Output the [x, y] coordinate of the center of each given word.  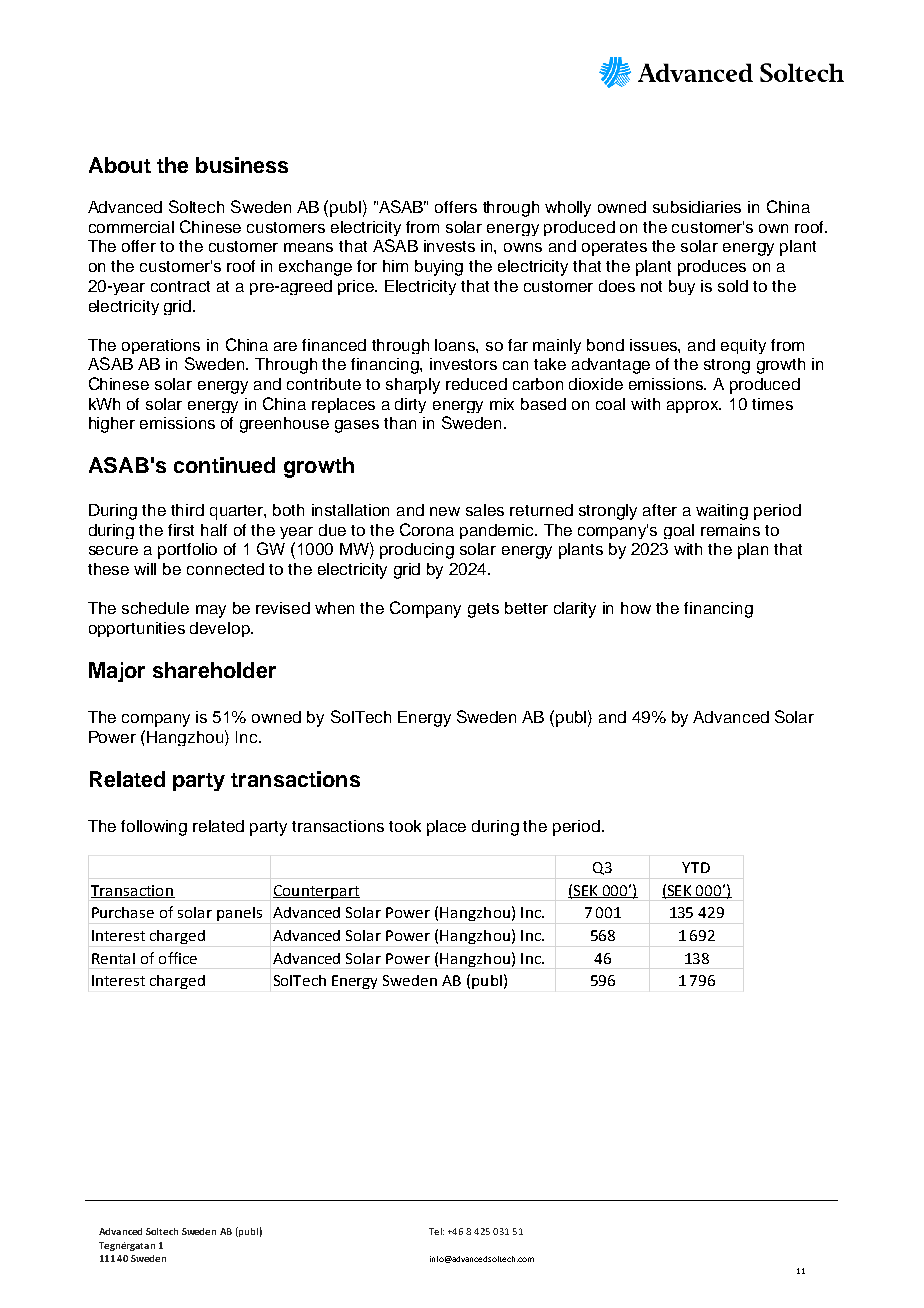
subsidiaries [697, 207]
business [242, 165]
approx [694, 407]
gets [483, 610]
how [636, 608]
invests [449, 246]
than [400, 423]
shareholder [214, 670]
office [178, 958]
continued [224, 465]
